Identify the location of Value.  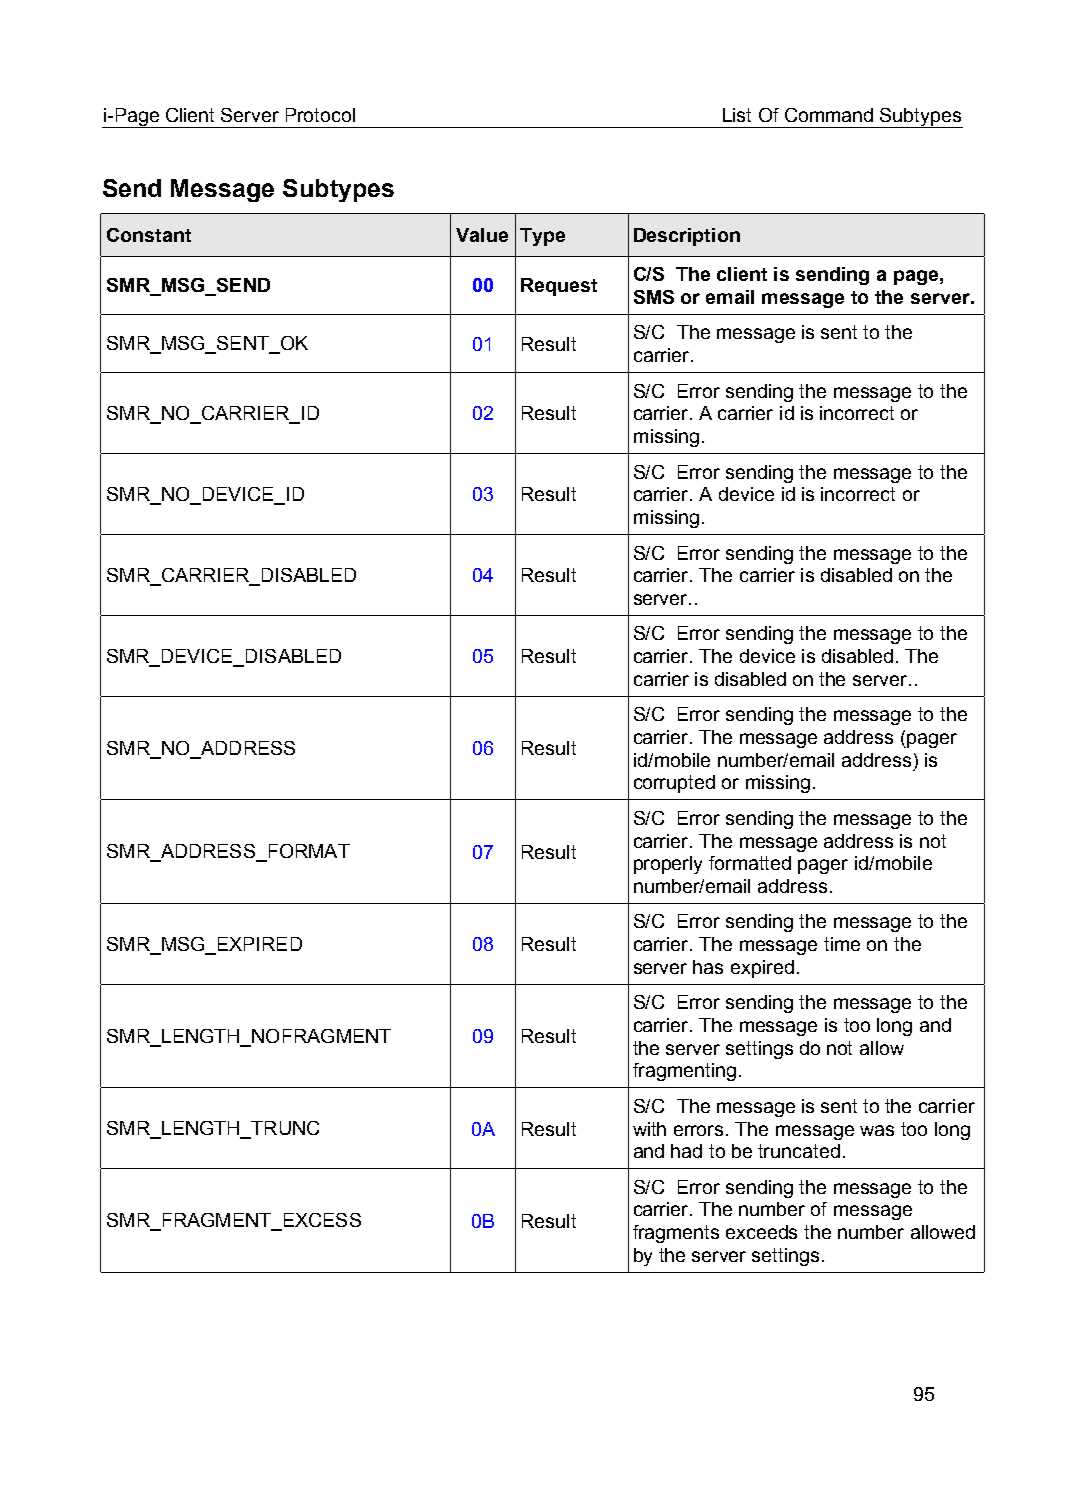
(482, 235).
